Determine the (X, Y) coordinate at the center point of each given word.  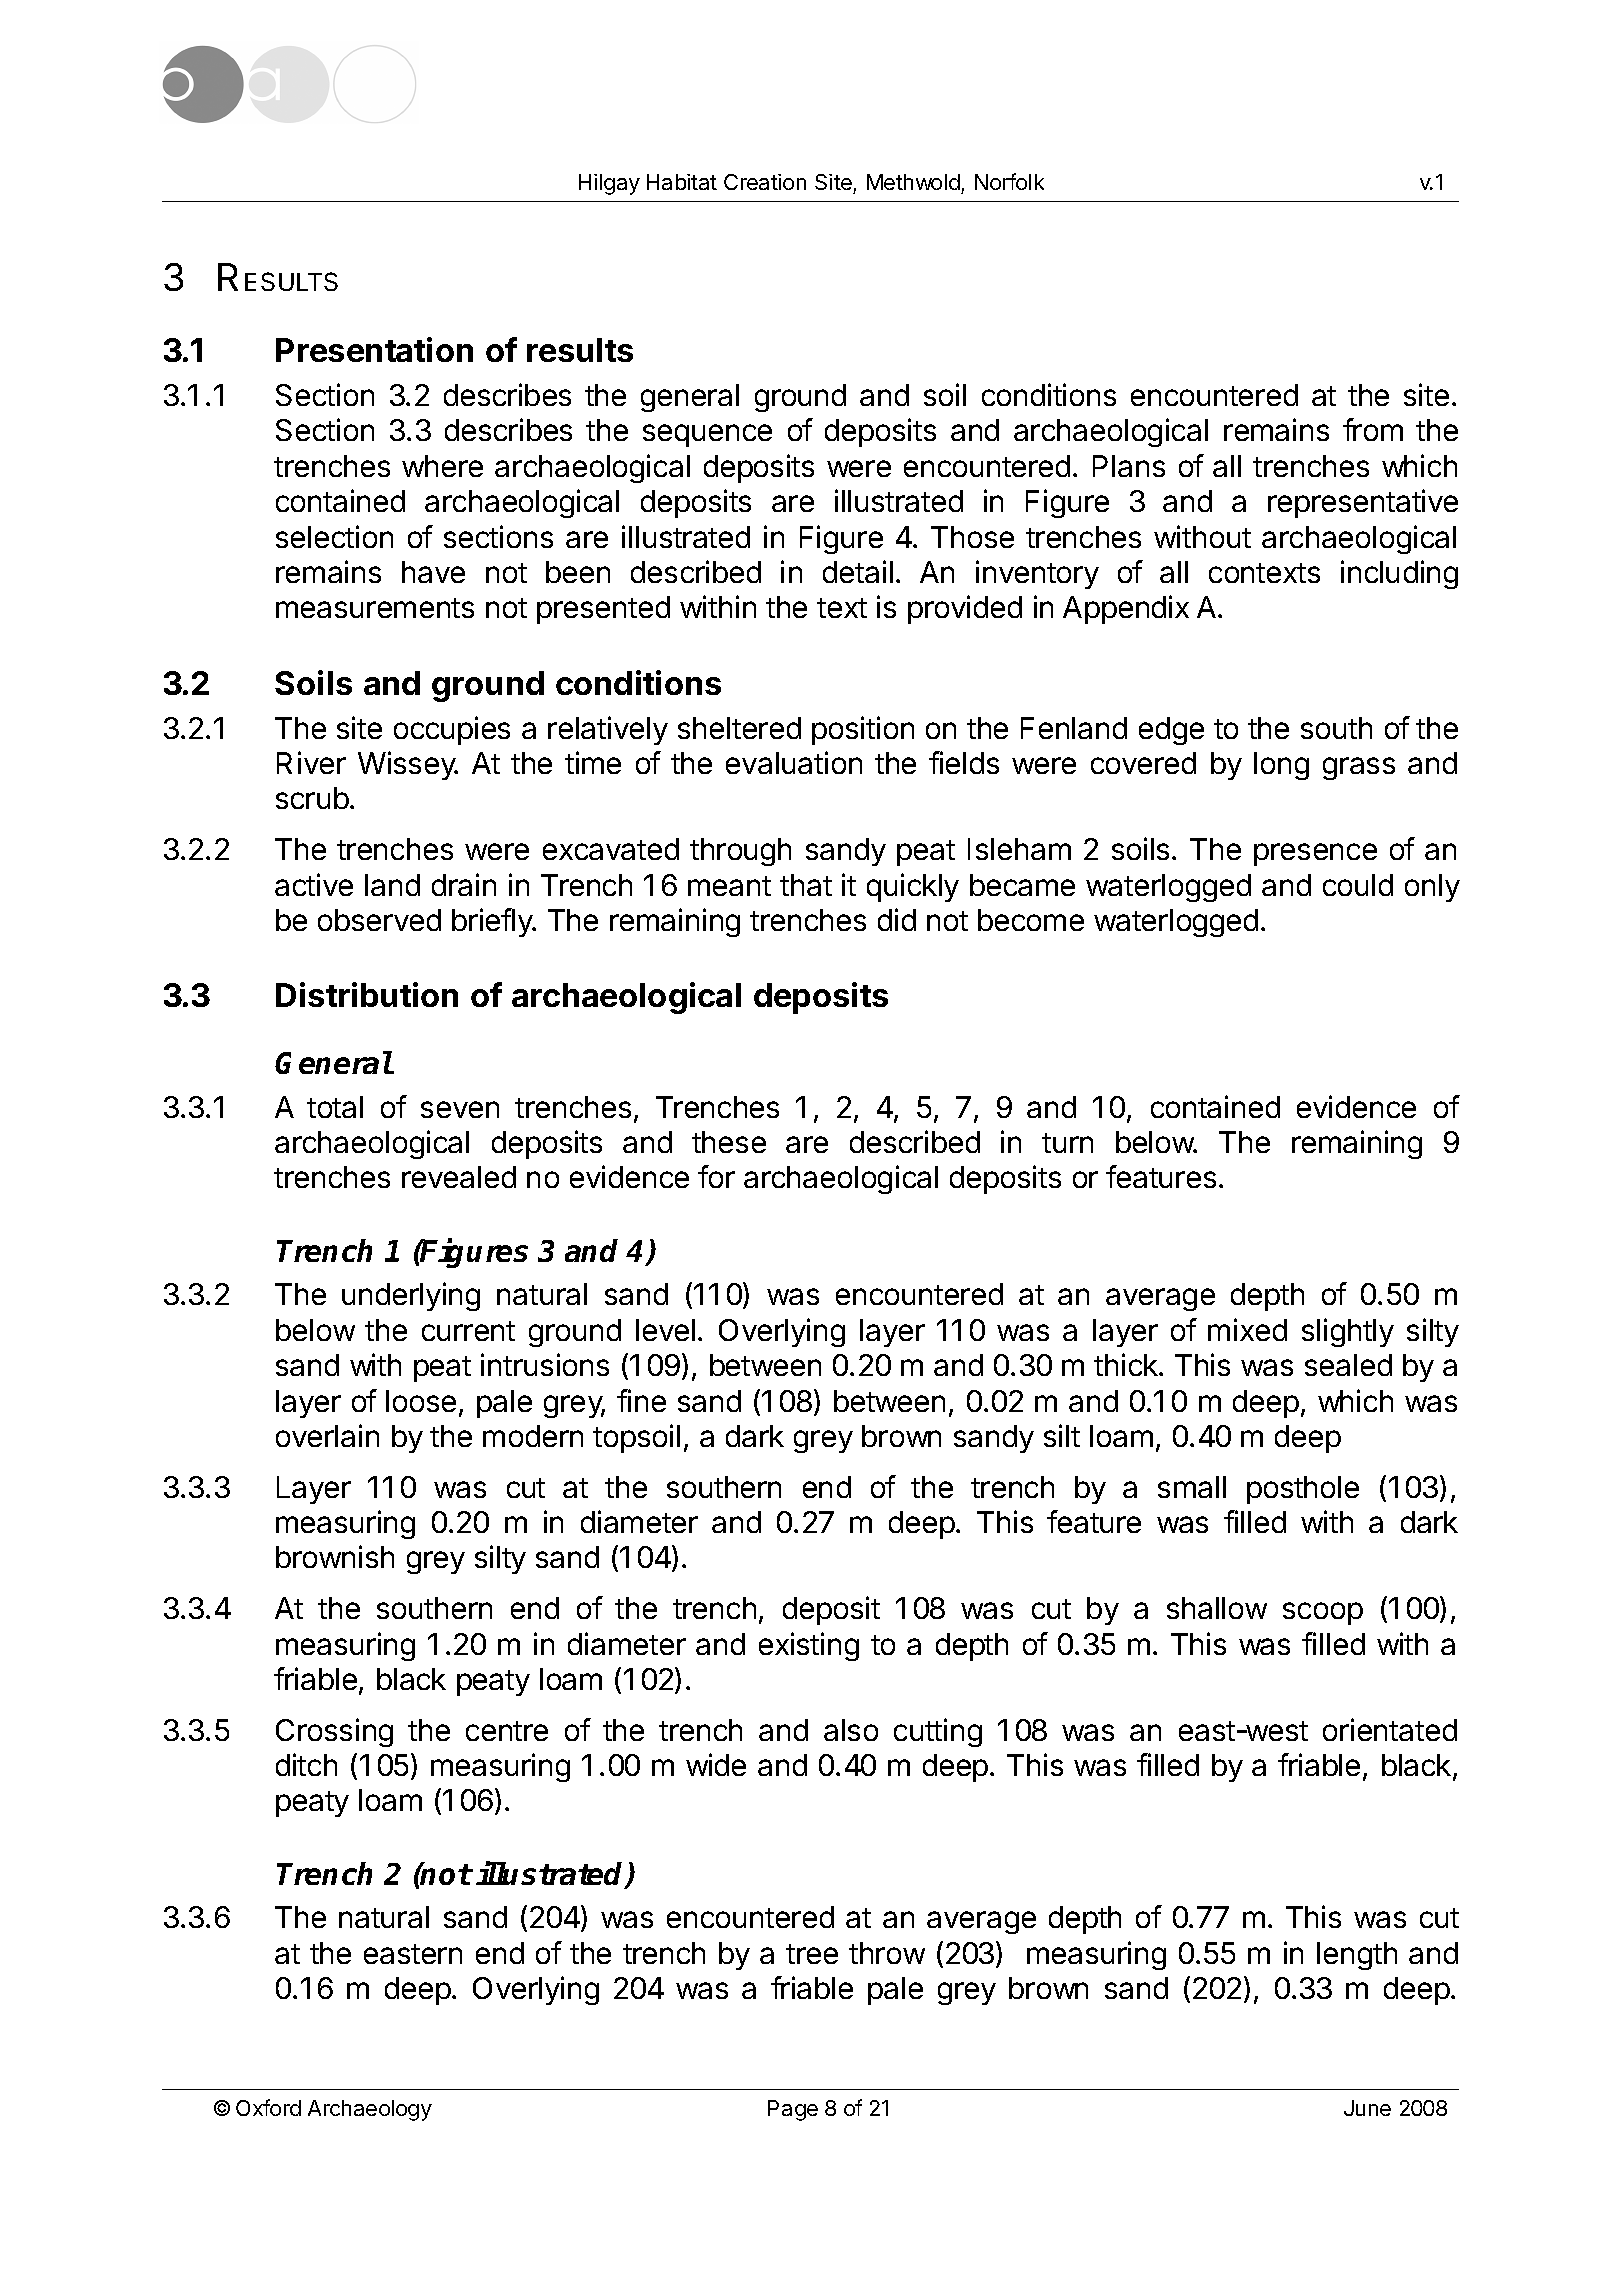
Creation (765, 182)
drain (464, 884)
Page (793, 2110)
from (1373, 429)
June (1367, 2108)
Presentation (374, 349)
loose (421, 1401)
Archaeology (370, 2110)
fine (641, 1400)
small (1192, 1487)
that (806, 885)
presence (1315, 854)
